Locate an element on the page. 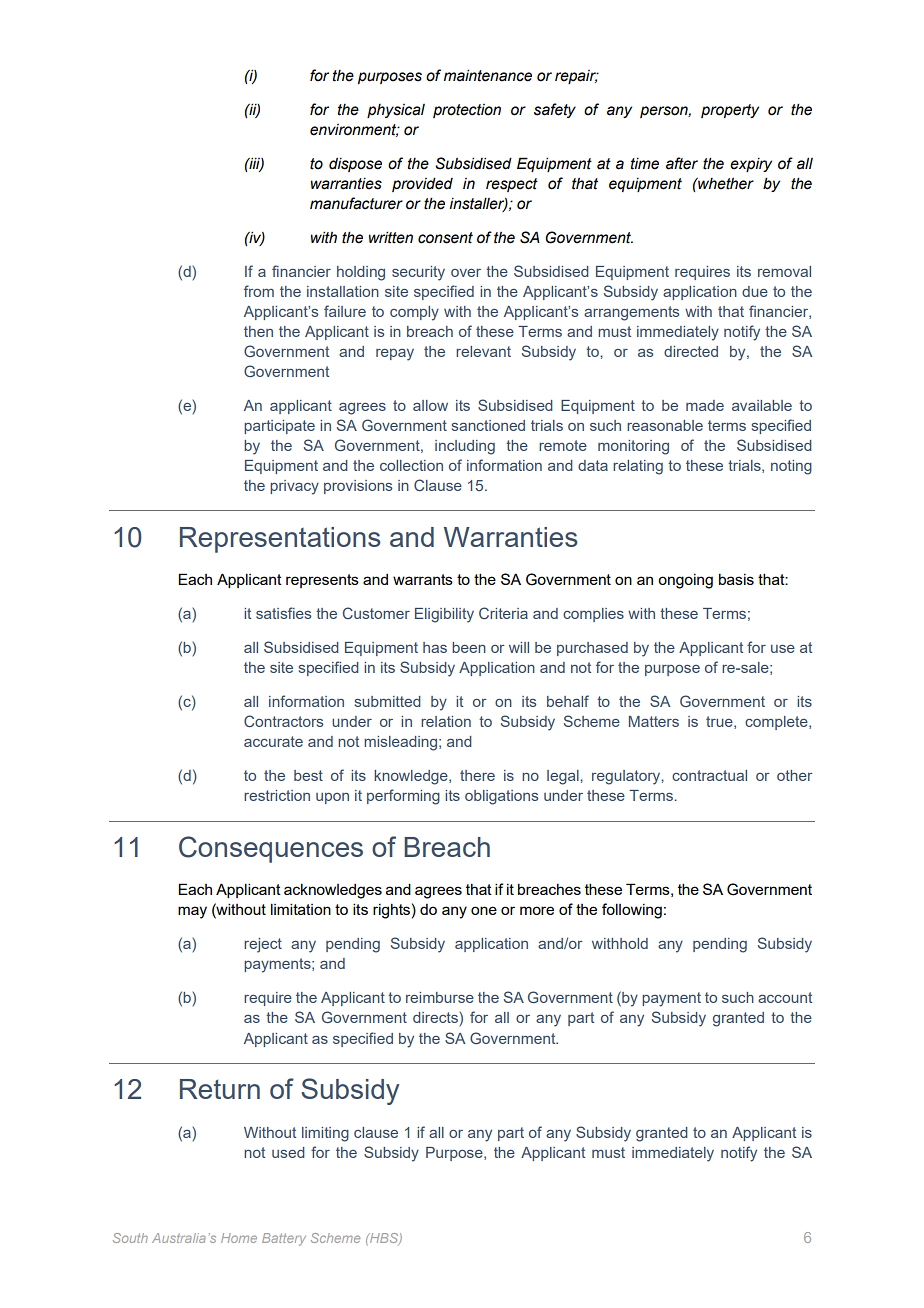  account is located at coordinates (785, 997).
